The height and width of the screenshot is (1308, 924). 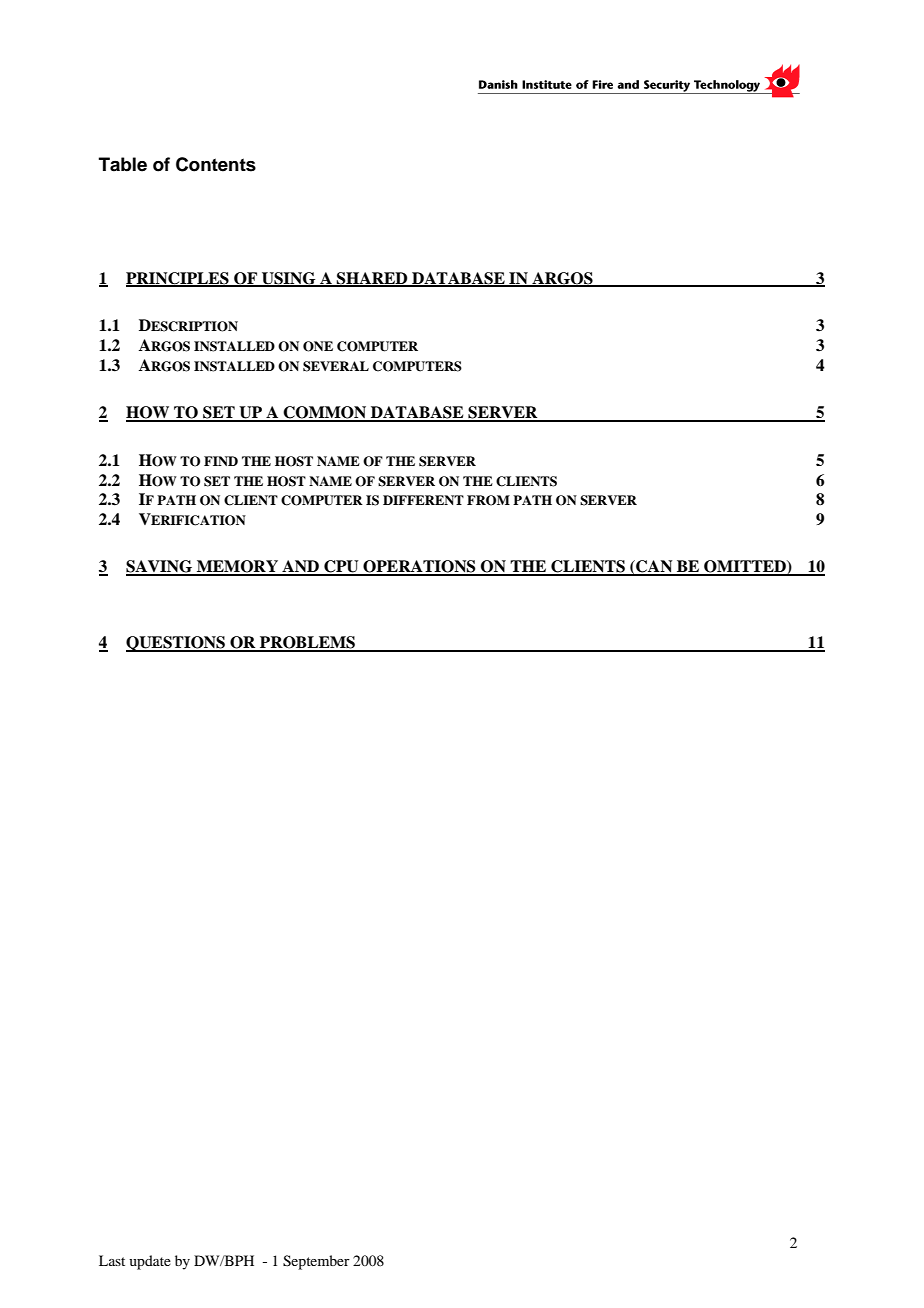 What do you see at coordinates (216, 164) in the screenshot?
I see `Contents` at bounding box center [216, 164].
